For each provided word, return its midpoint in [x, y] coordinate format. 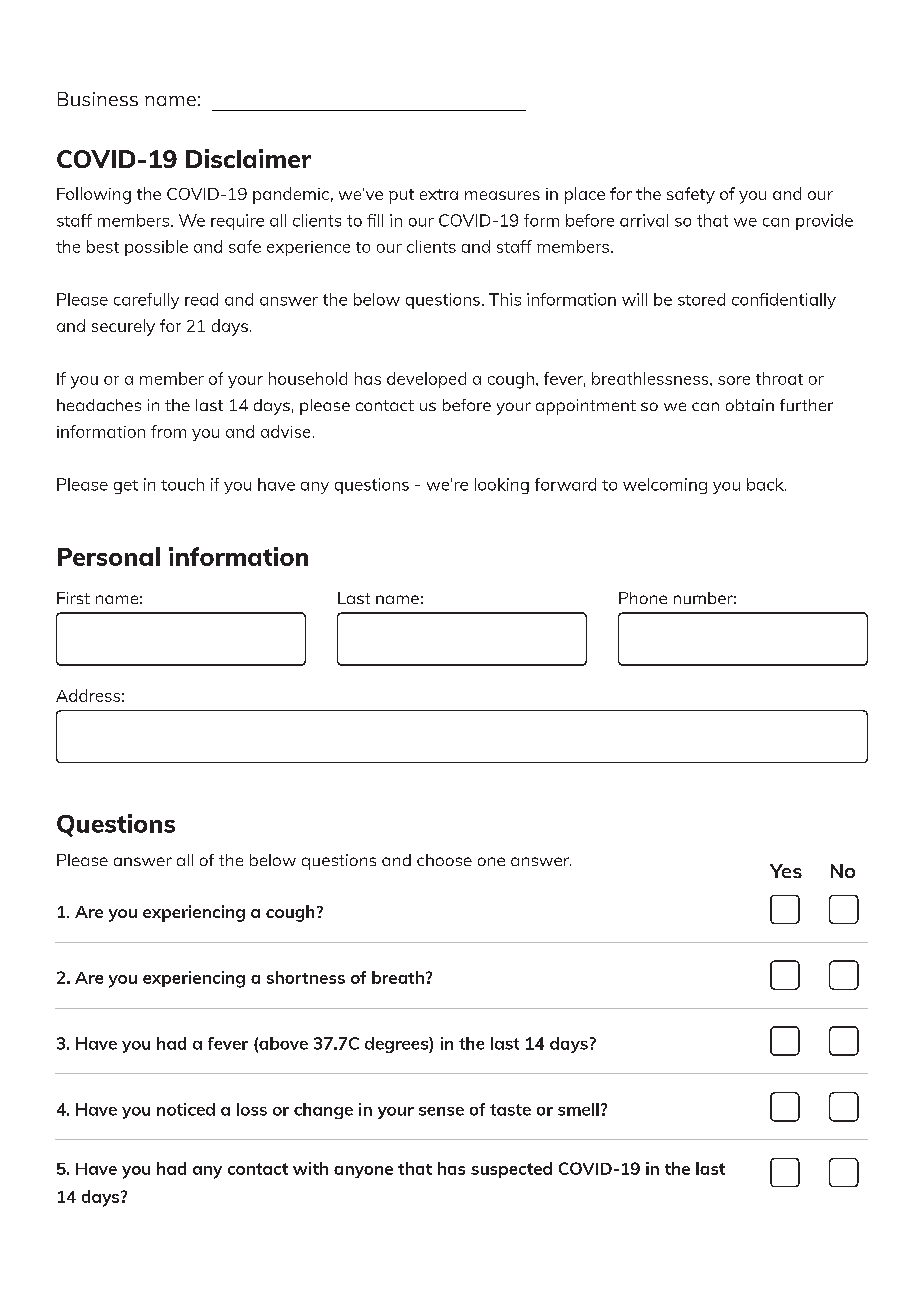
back [766, 484]
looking [502, 486]
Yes [786, 871]
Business [98, 99]
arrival [644, 220]
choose [444, 860]
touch [182, 484]
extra [439, 194]
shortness [306, 977]
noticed [186, 1109]
